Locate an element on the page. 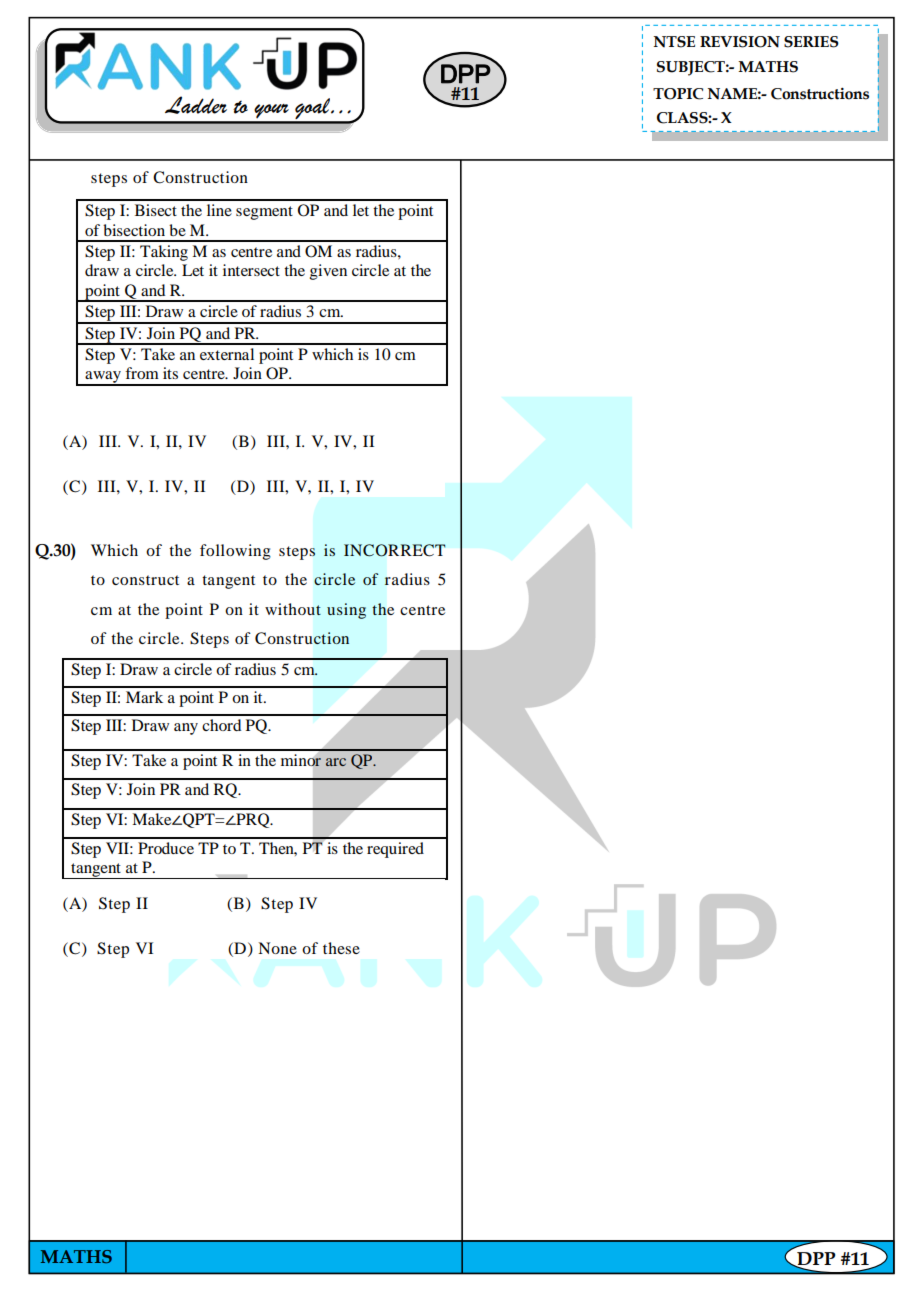 The image size is (924, 1308). using is located at coordinates (346, 611).
